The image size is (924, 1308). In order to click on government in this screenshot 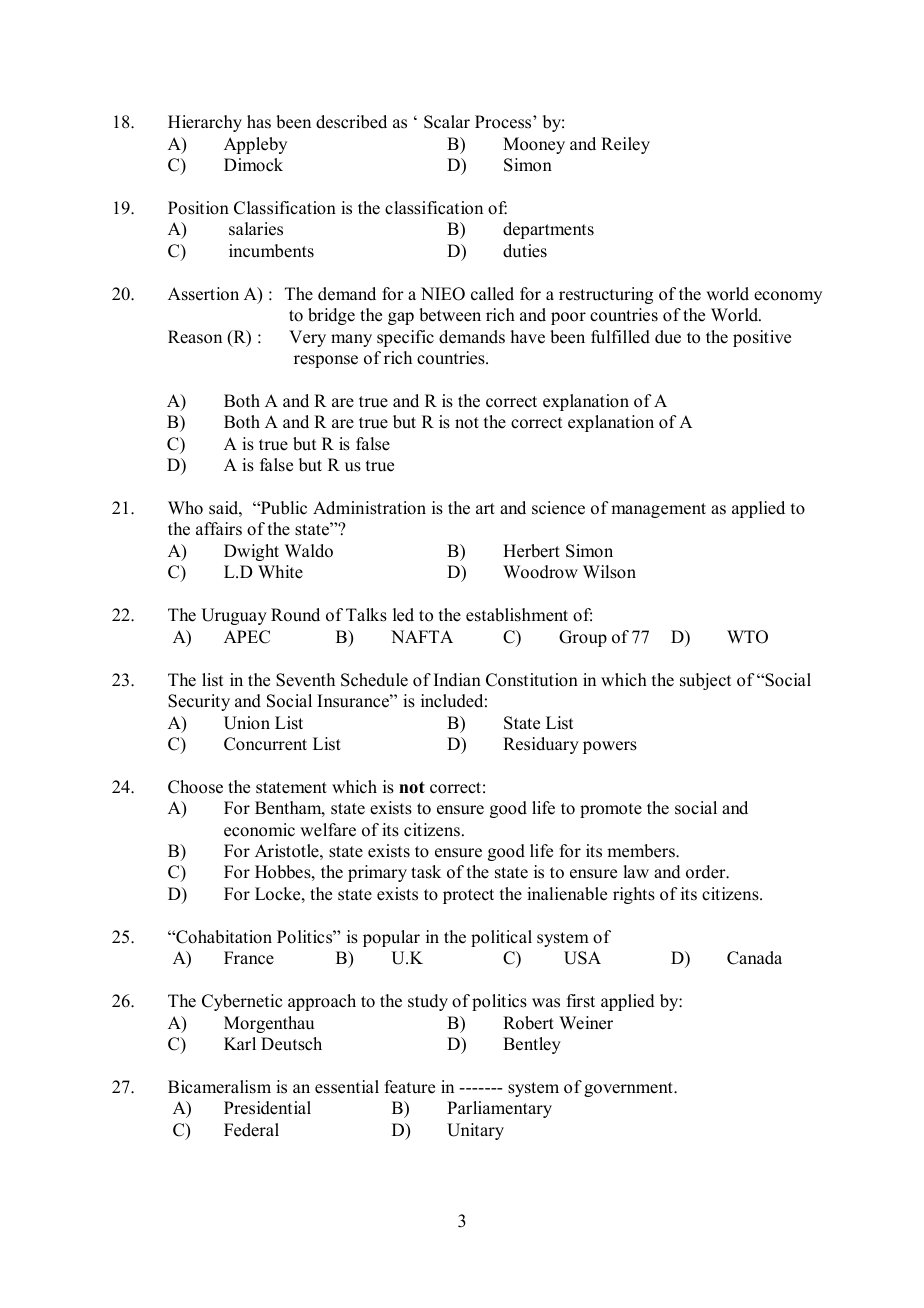, I will do `click(629, 1089)`.
